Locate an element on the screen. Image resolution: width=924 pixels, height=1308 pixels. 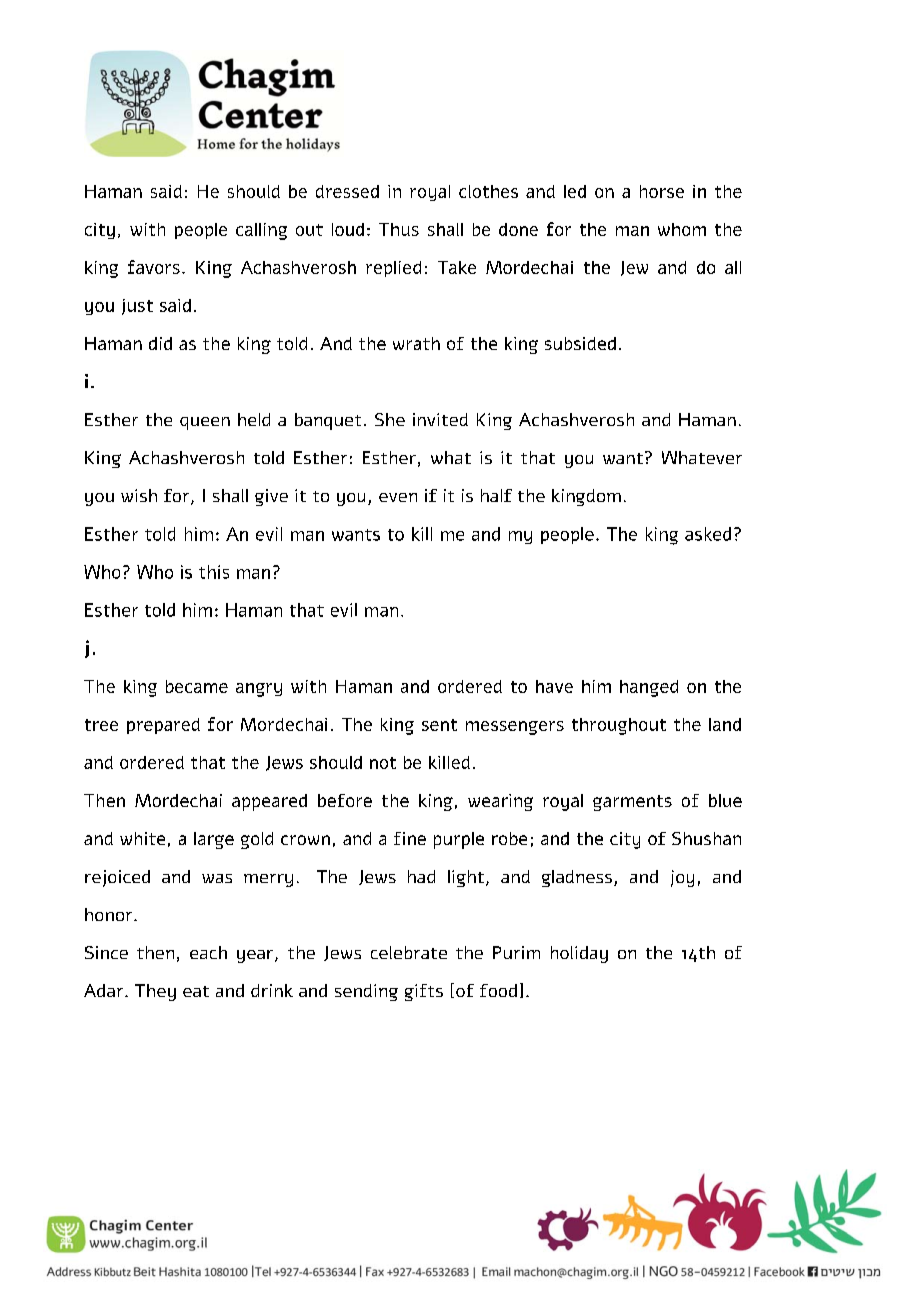
subsided is located at coordinates (580, 343).
